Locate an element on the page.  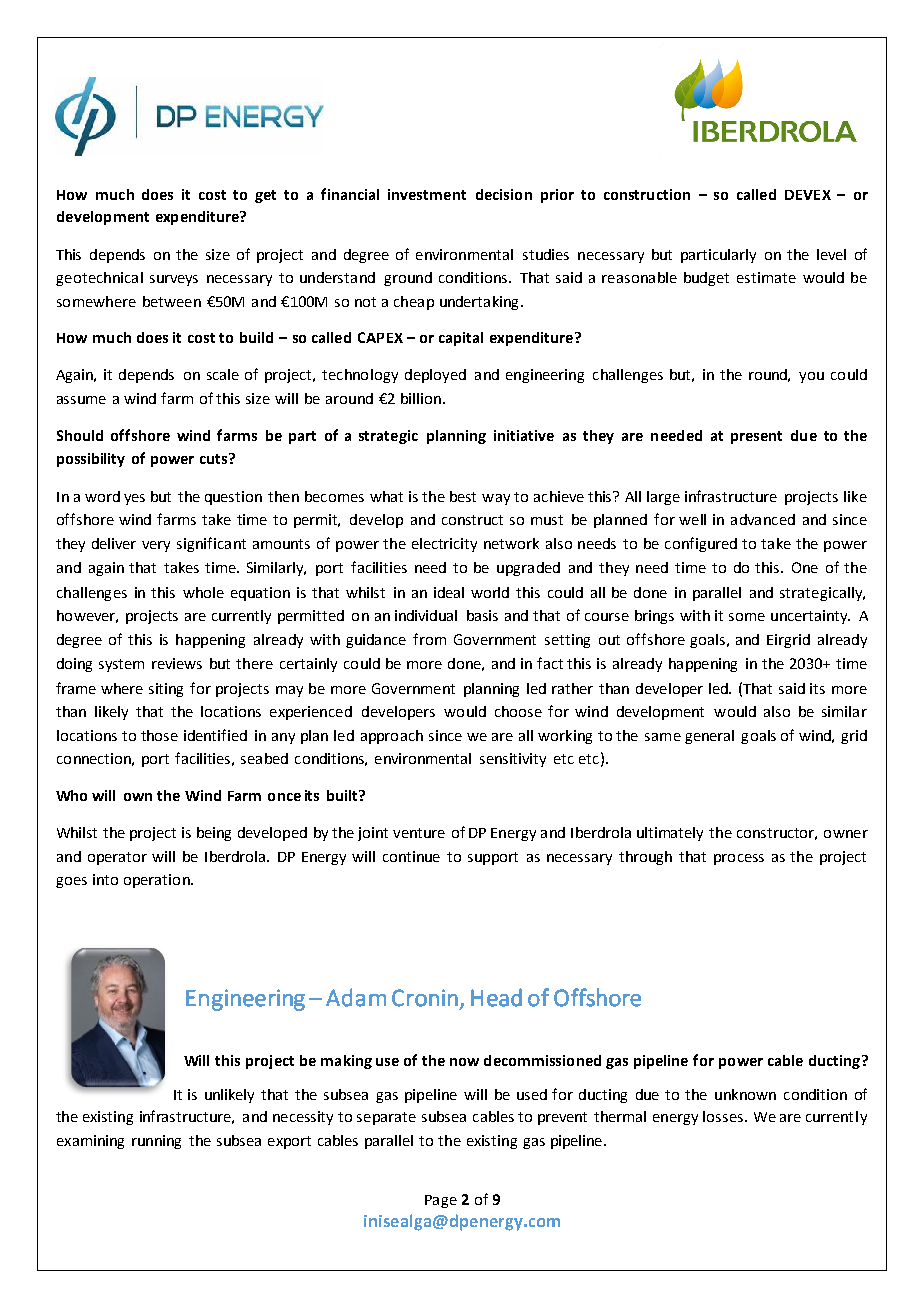
best is located at coordinates (463, 496).
